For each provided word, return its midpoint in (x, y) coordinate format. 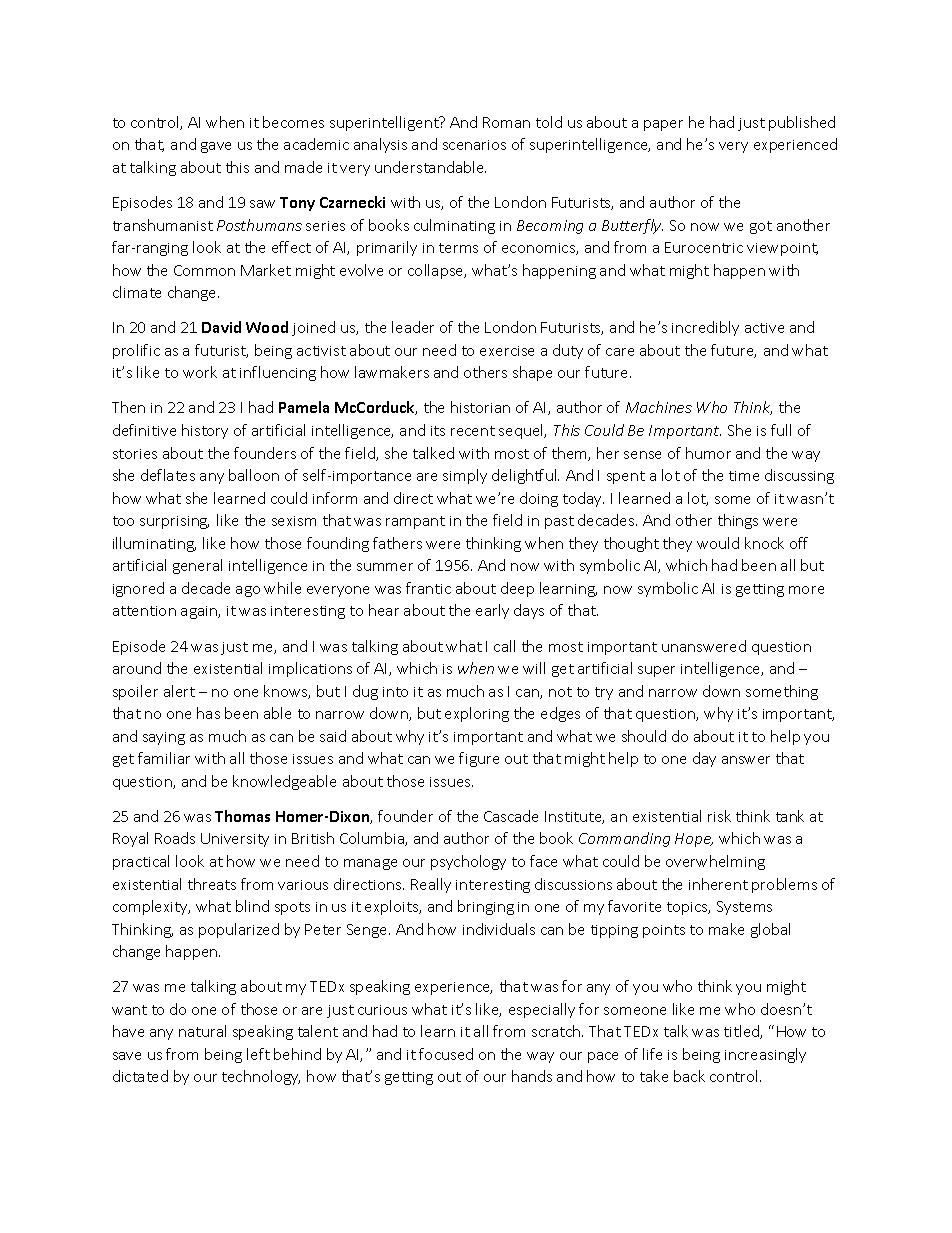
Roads (175, 838)
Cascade (511, 816)
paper (663, 125)
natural (202, 1031)
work (200, 372)
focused (446, 1054)
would (718, 543)
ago (248, 591)
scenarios (474, 145)
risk (719, 816)
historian (480, 407)
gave (216, 147)
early (492, 611)
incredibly (705, 328)
